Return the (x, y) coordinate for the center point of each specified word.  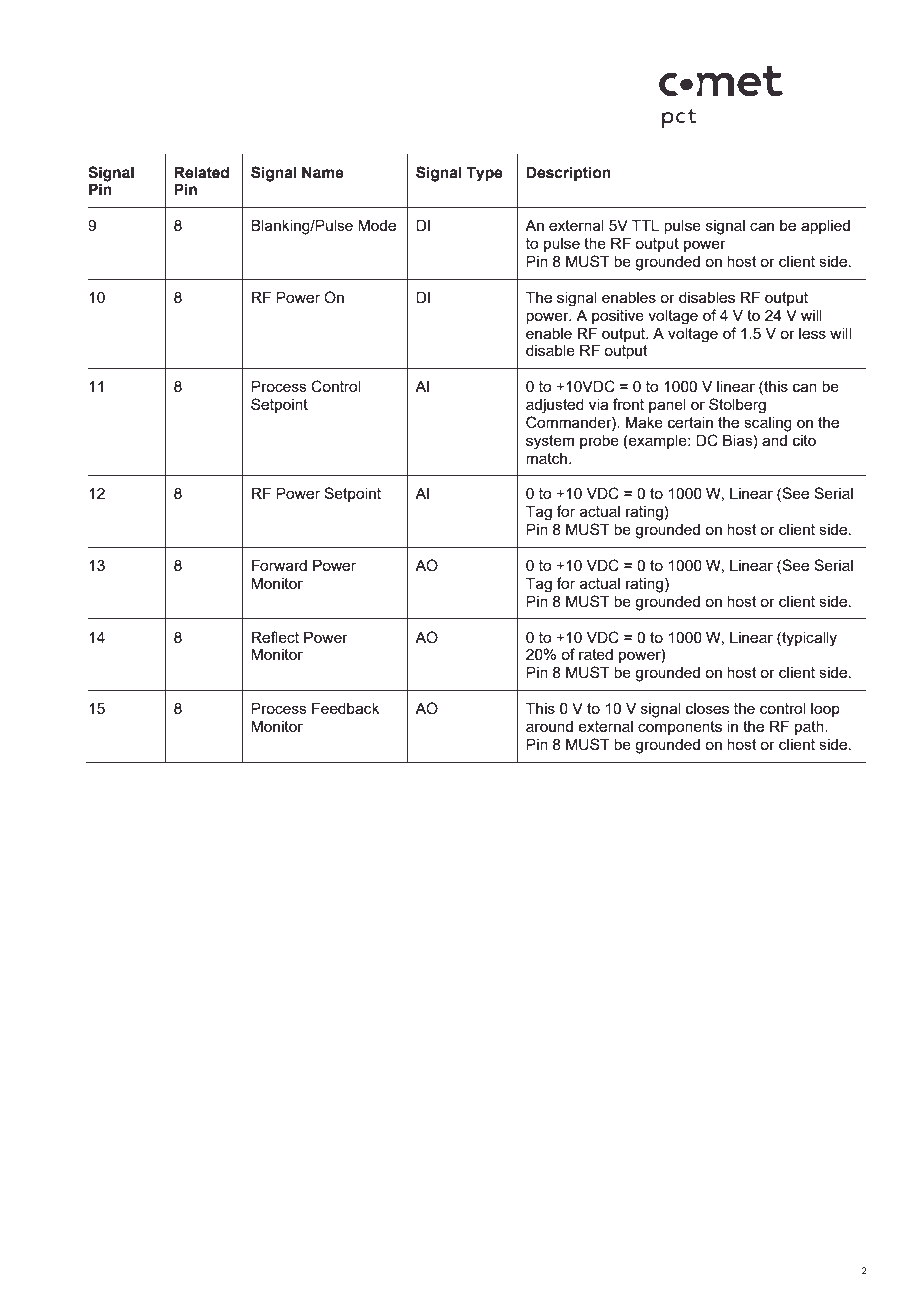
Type (484, 174)
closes (707, 708)
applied (825, 227)
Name (323, 172)
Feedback (346, 708)
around (549, 726)
